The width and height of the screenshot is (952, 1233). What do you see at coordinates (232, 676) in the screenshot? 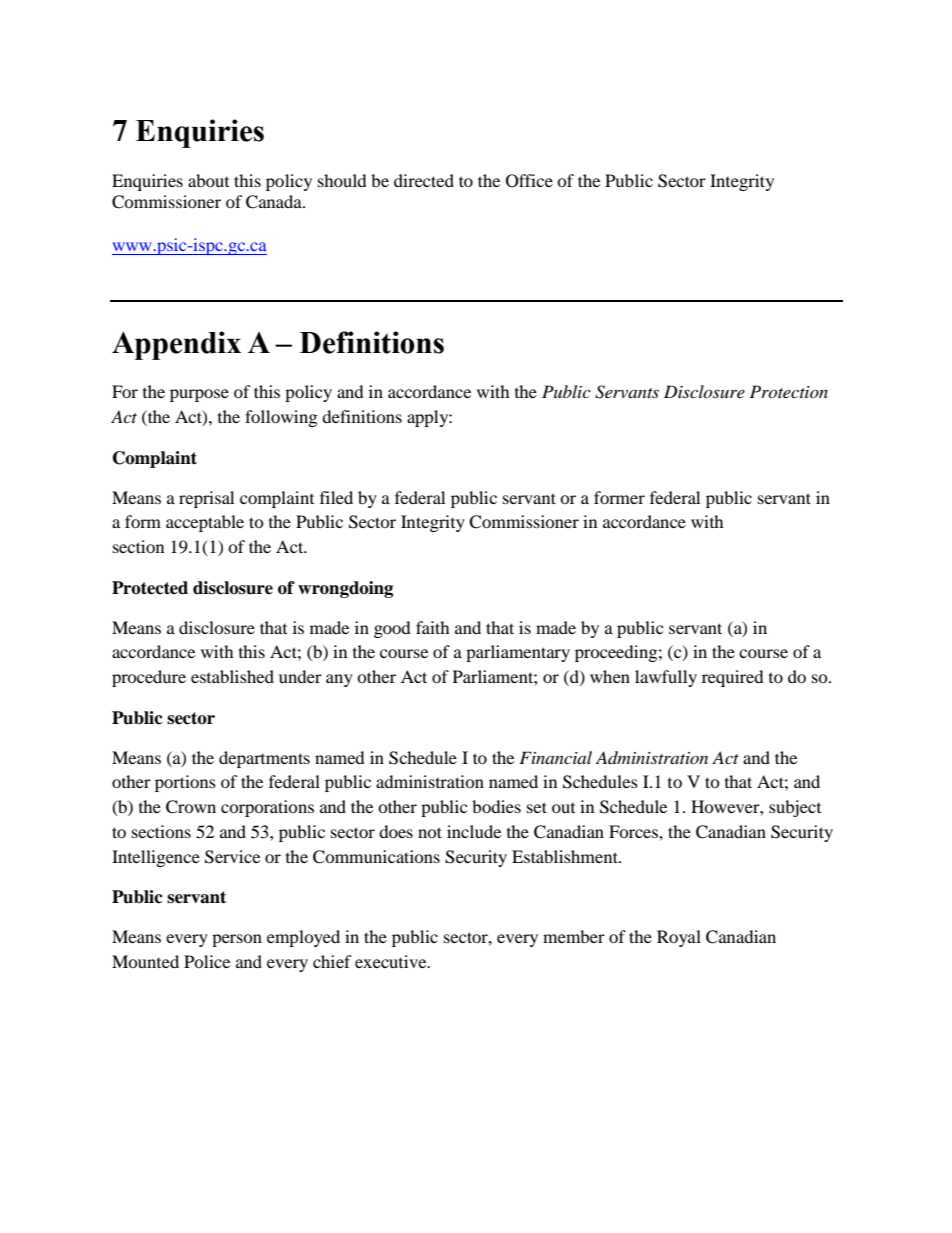
I see `established` at bounding box center [232, 676].
